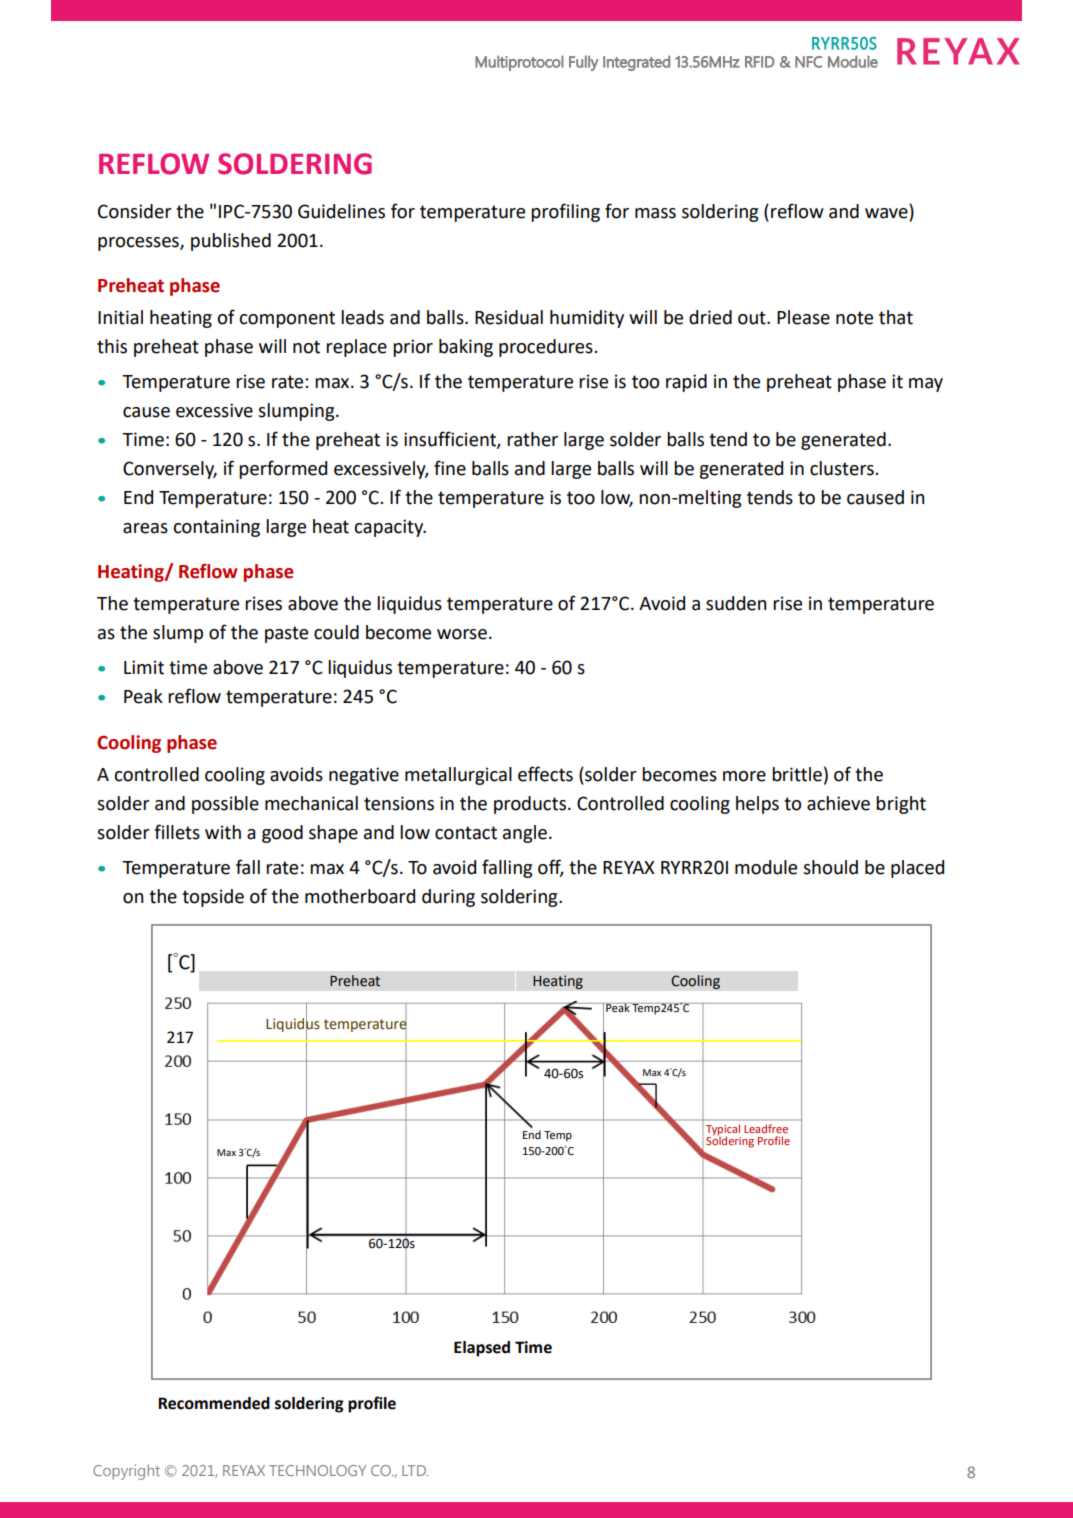 Image resolution: width=1073 pixels, height=1518 pixels. What do you see at coordinates (797, 774) in the screenshot?
I see `brittle` at bounding box center [797, 774].
